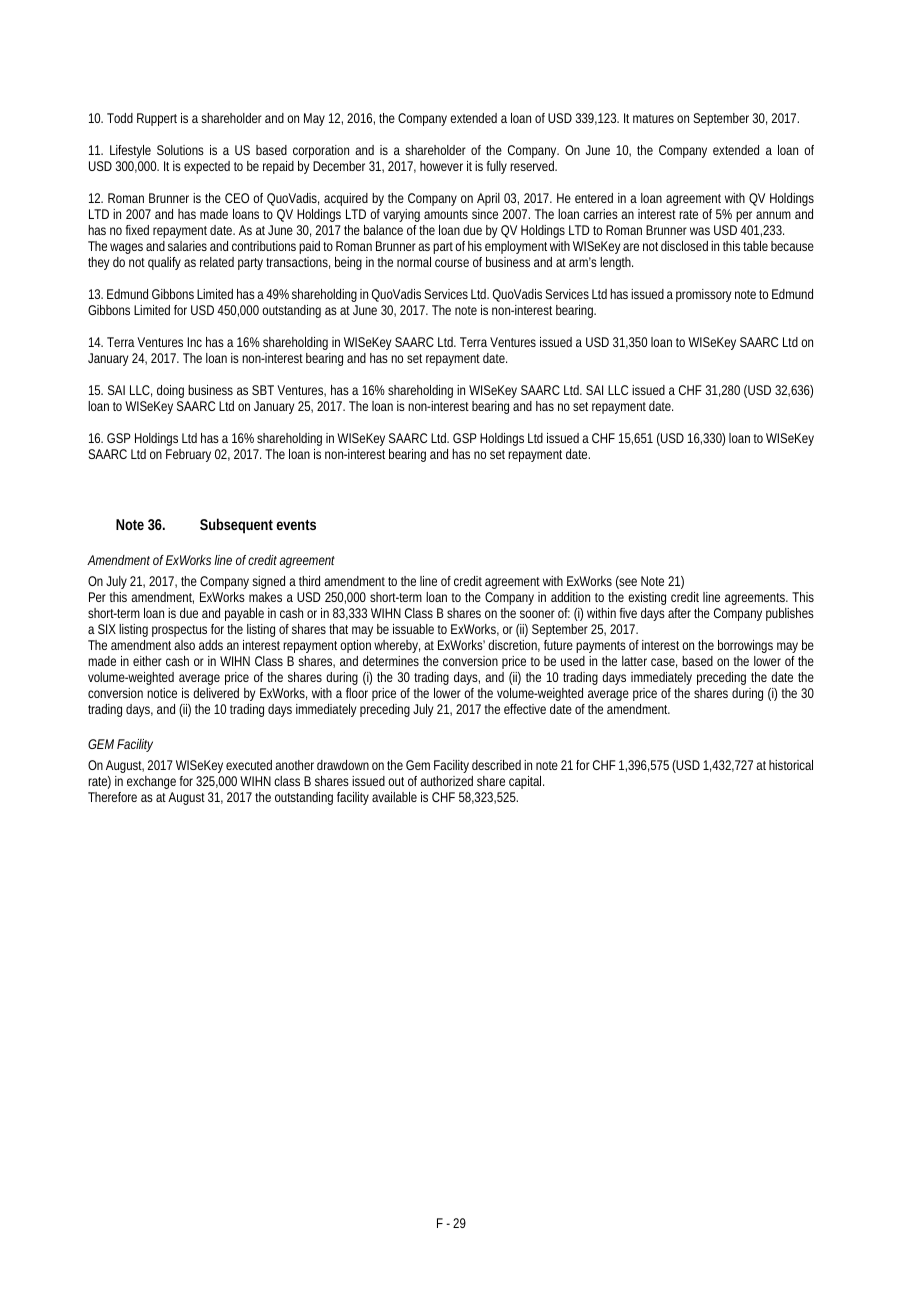 The image size is (924, 1308). Describe the element at coordinates (537, 614) in the screenshot. I see `sooner` at that location.
